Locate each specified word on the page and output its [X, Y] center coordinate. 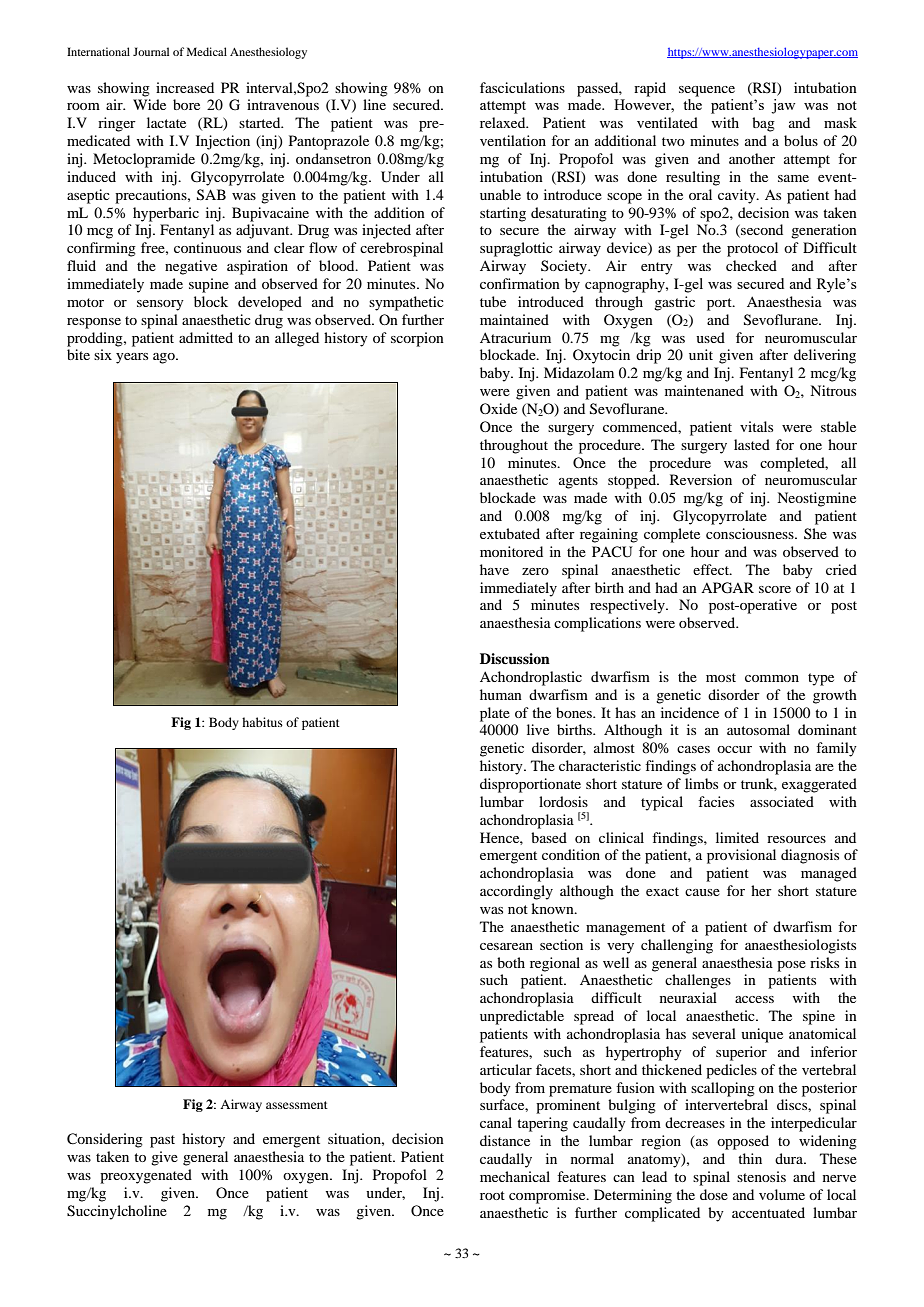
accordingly [516, 892]
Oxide [498, 408]
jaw [783, 106]
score [775, 589]
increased [185, 87]
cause [702, 892]
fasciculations [522, 87]
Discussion [515, 659]
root [492, 1195]
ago [165, 358]
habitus [262, 722]
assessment [297, 1105]
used [710, 337]
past [162, 1141]
